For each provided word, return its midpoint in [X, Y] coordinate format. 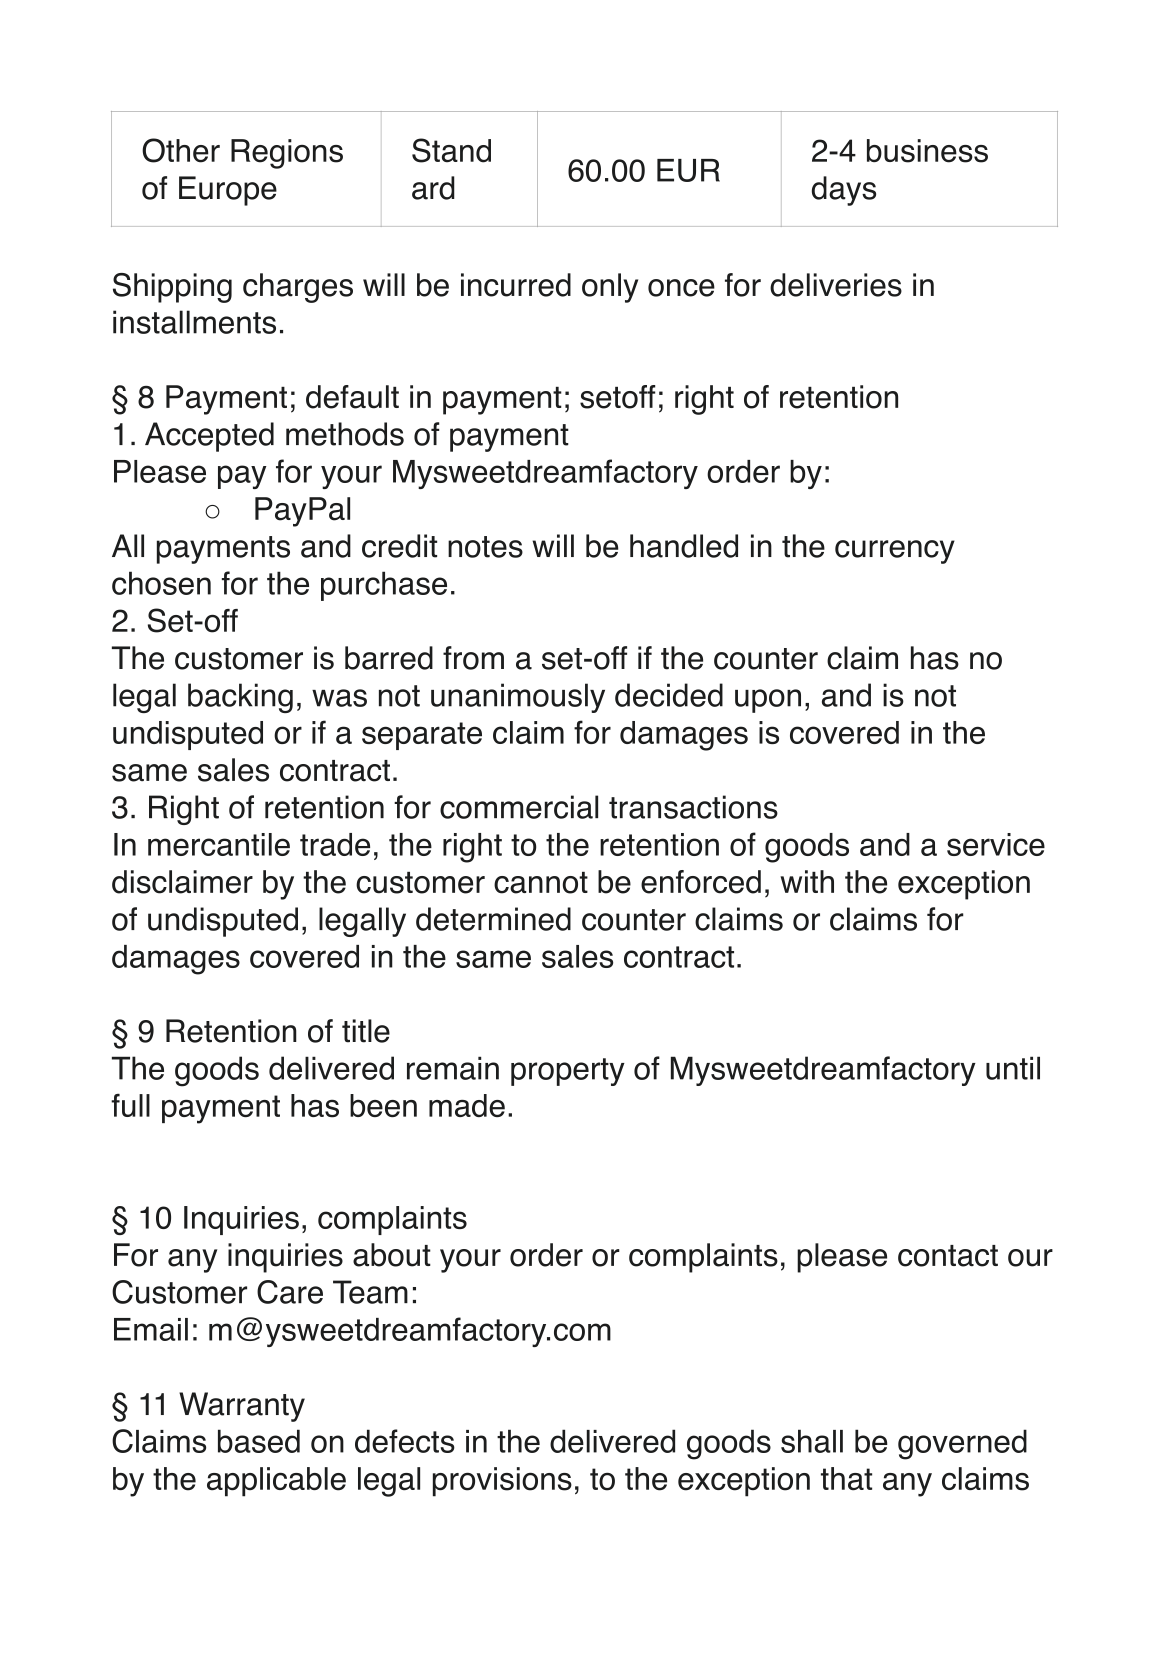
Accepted [209, 437]
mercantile [219, 844]
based [259, 1441]
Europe [228, 191]
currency [895, 552]
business [927, 151]
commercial [519, 807]
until [1013, 1068]
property [568, 1072]
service [996, 844]
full [130, 1105]
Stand [451, 150]
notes [485, 547]
